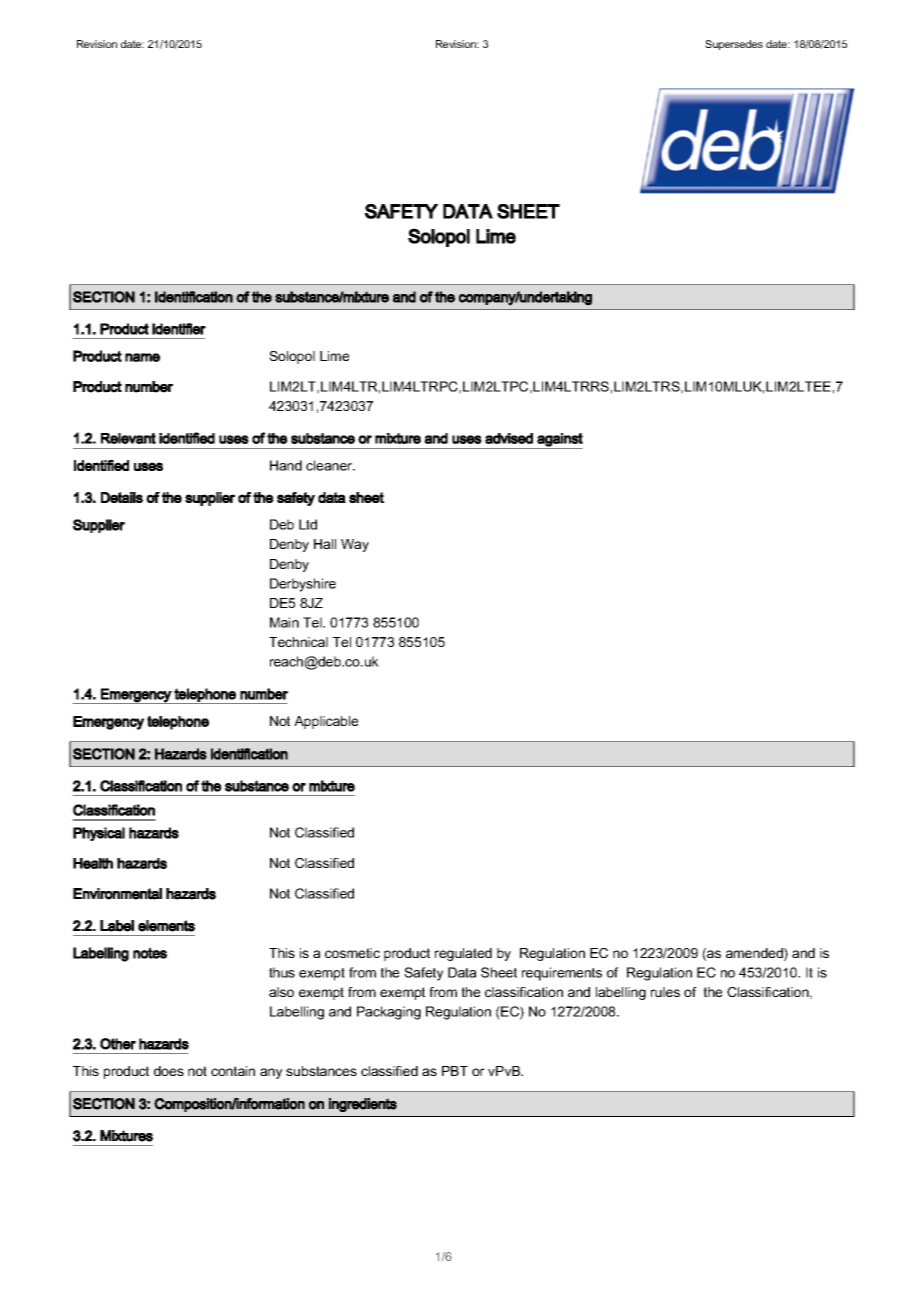  What do you see at coordinates (169, 1071) in the page?
I see `does` at bounding box center [169, 1071].
